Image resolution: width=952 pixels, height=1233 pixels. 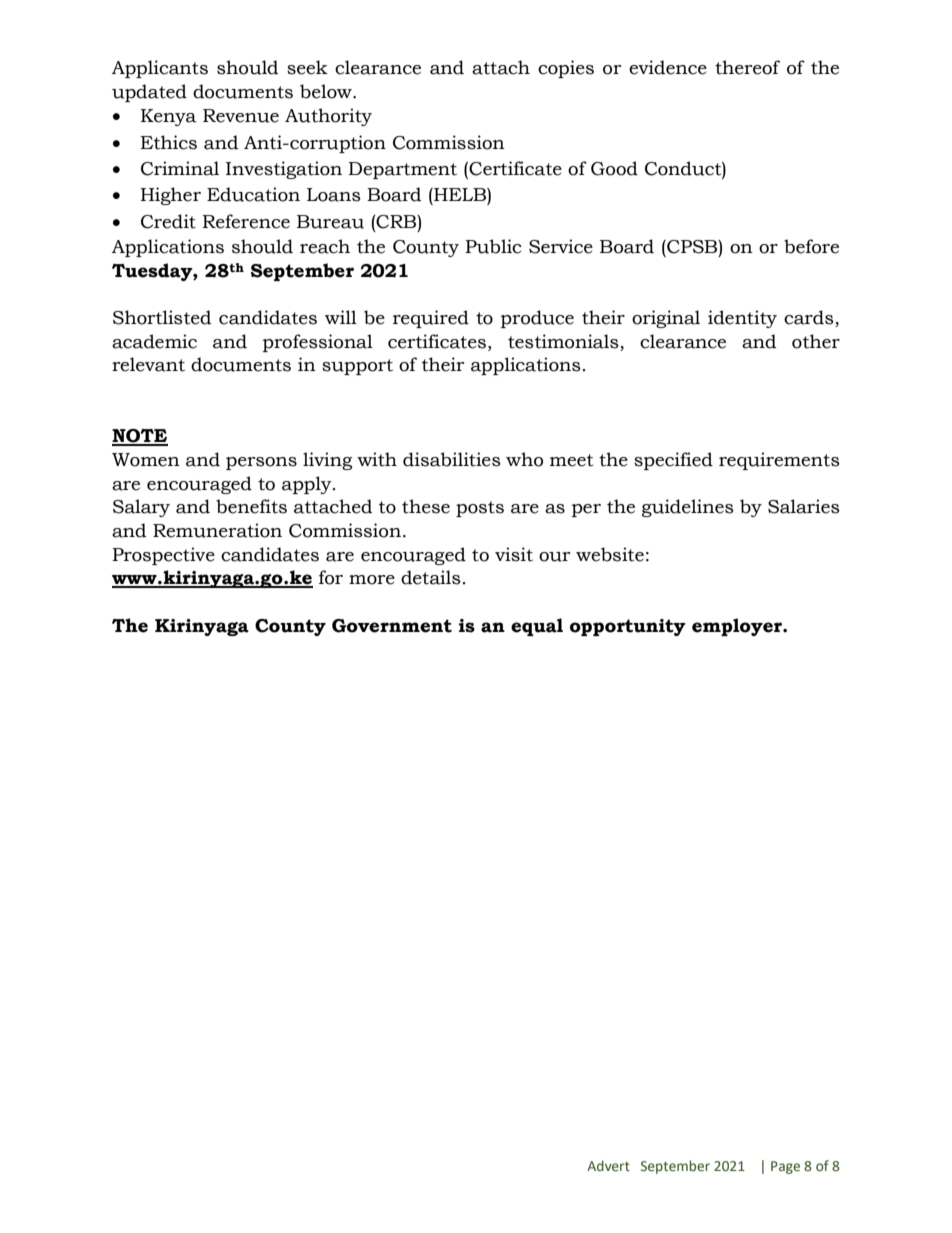 I want to click on employer, so click(x=738, y=627).
